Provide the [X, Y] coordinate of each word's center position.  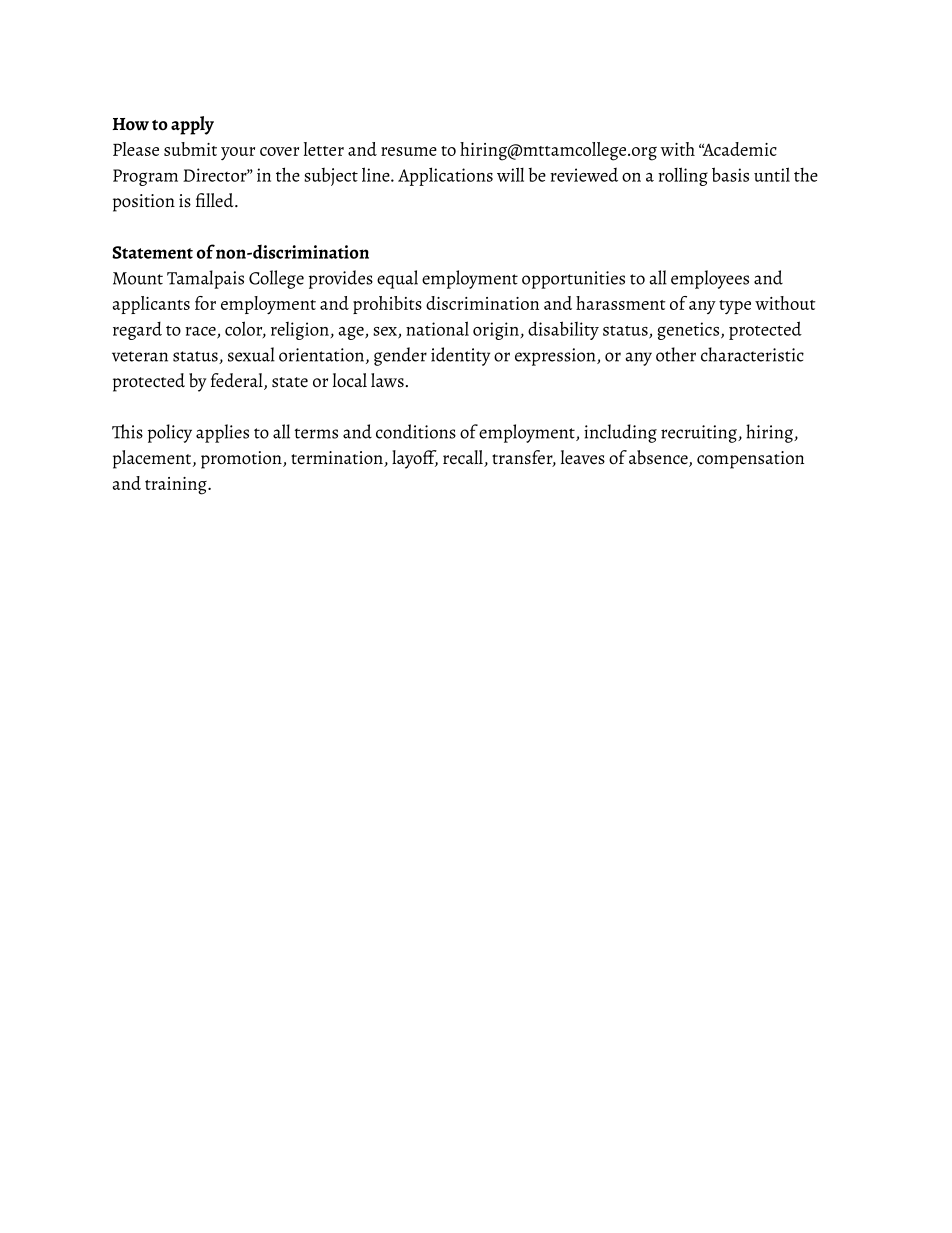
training [177, 486]
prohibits [387, 305]
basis [730, 174]
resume [409, 151]
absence [659, 458]
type [735, 307]
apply [192, 125]
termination [338, 459]
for [205, 303]
